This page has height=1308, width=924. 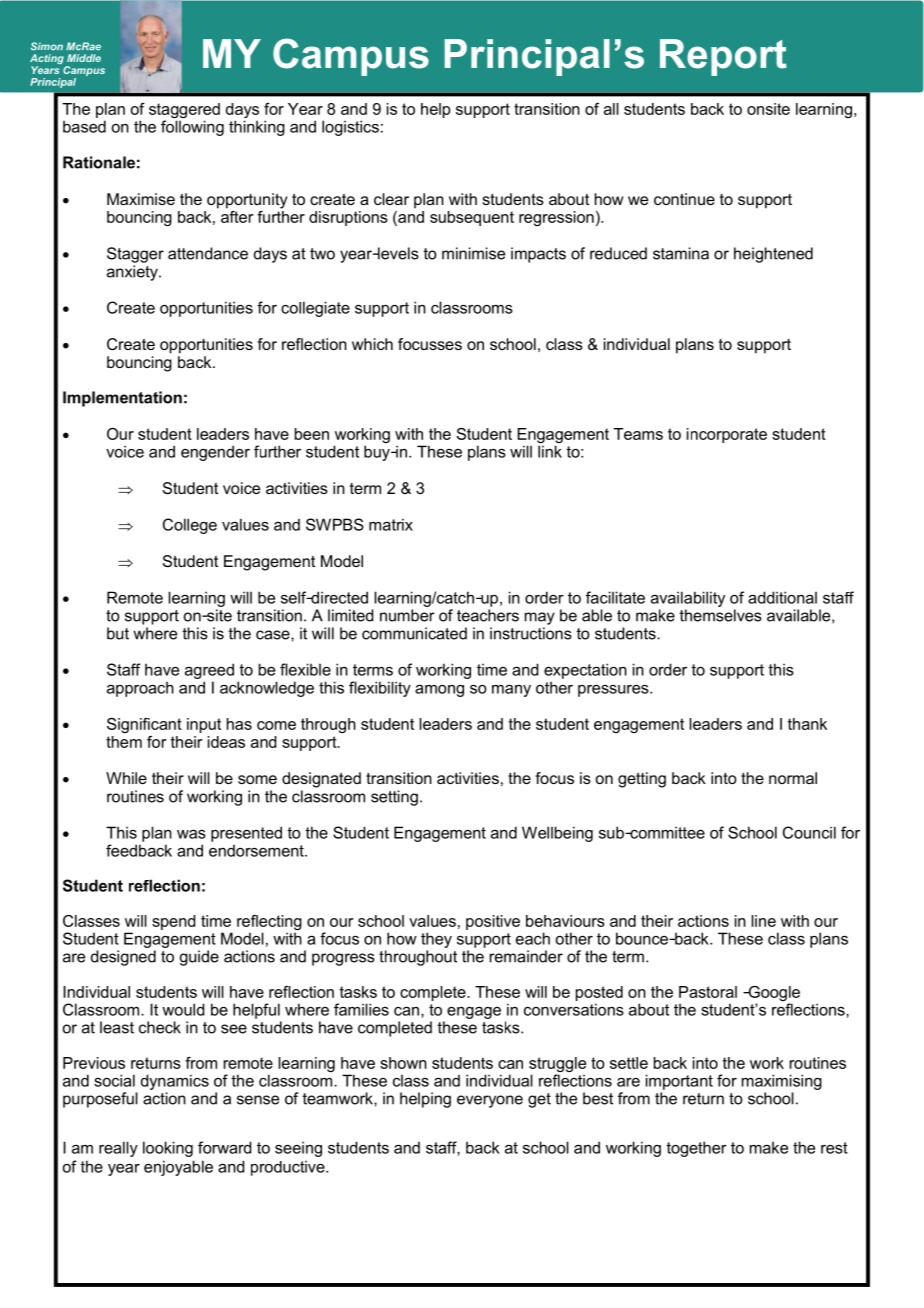 I want to click on really, so click(x=118, y=1149).
